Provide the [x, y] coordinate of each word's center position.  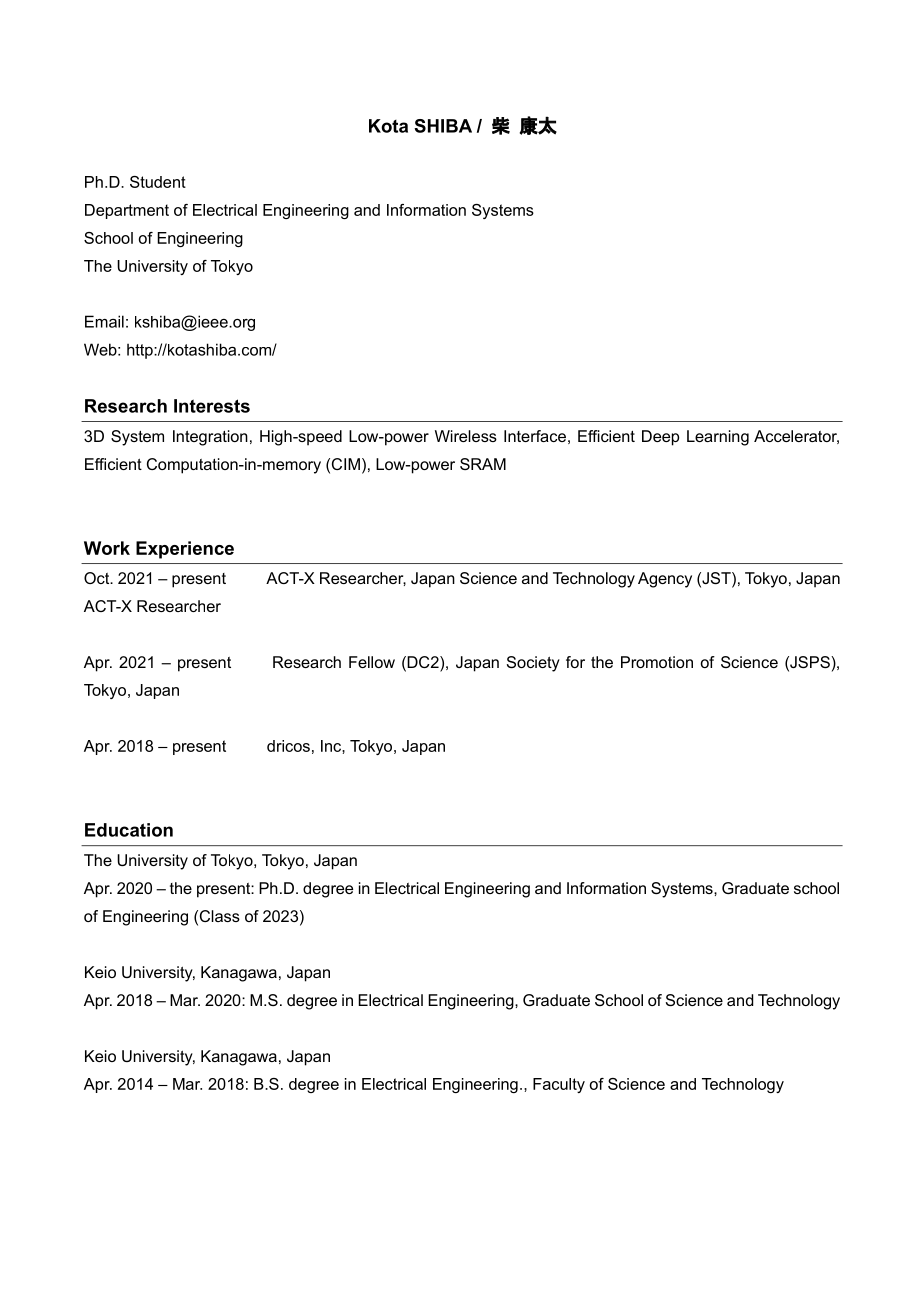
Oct [98, 578]
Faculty [559, 1085]
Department [127, 211]
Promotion [657, 662]
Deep [660, 438]
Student [158, 182]
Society [533, 664]
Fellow [372, 662]
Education [129, 830]
